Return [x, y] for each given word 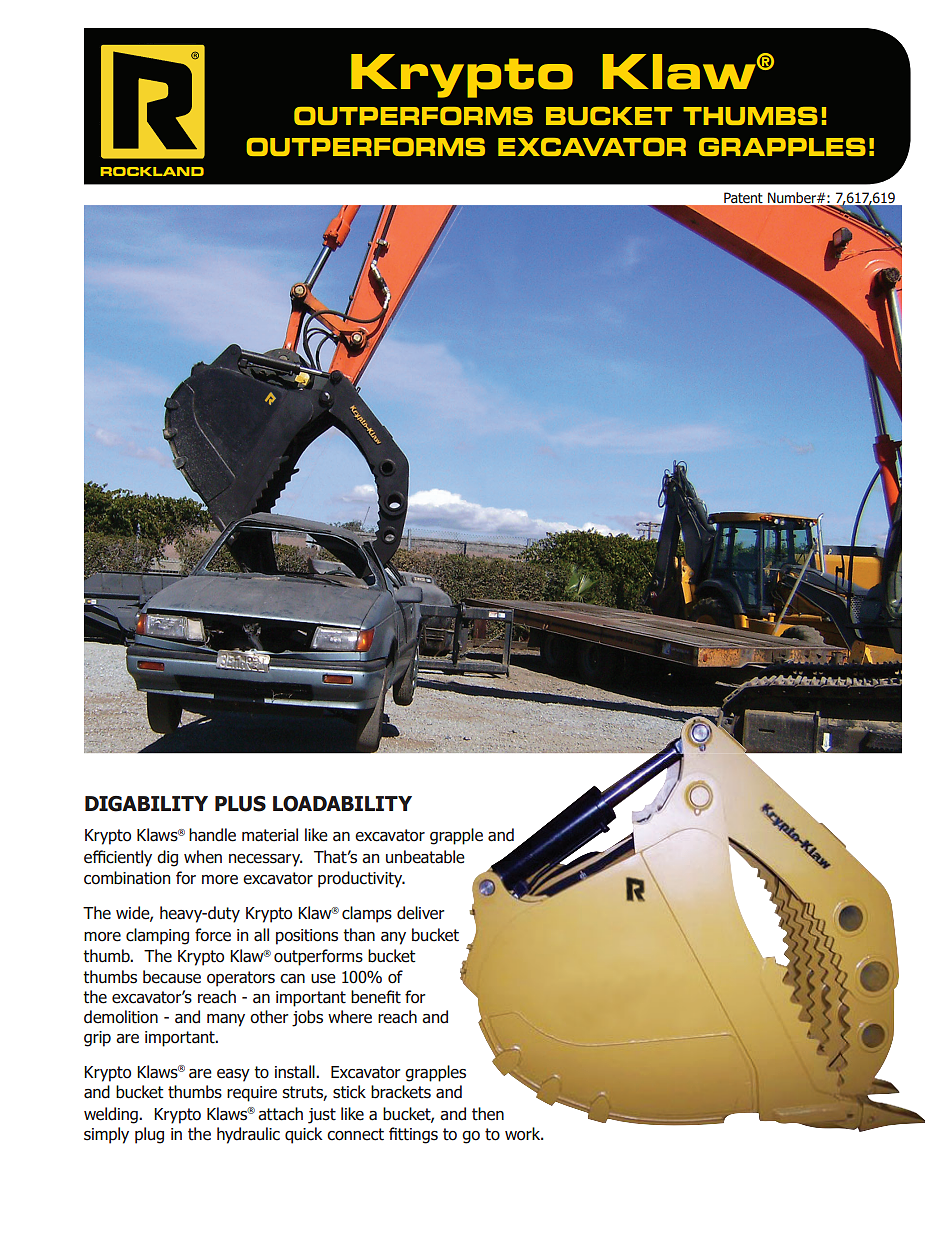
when [203, 857]
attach [280, 1114]
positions [307, 937]
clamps [367, 914]
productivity [361, 879]
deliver [421, 913]
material [270, 835]
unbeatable [425, 857]
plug [149, 1135]
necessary [265, 860]
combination [127, 878]
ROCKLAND [152, 171]
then [488, 1114]
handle [212, 835]
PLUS [240, 804]
